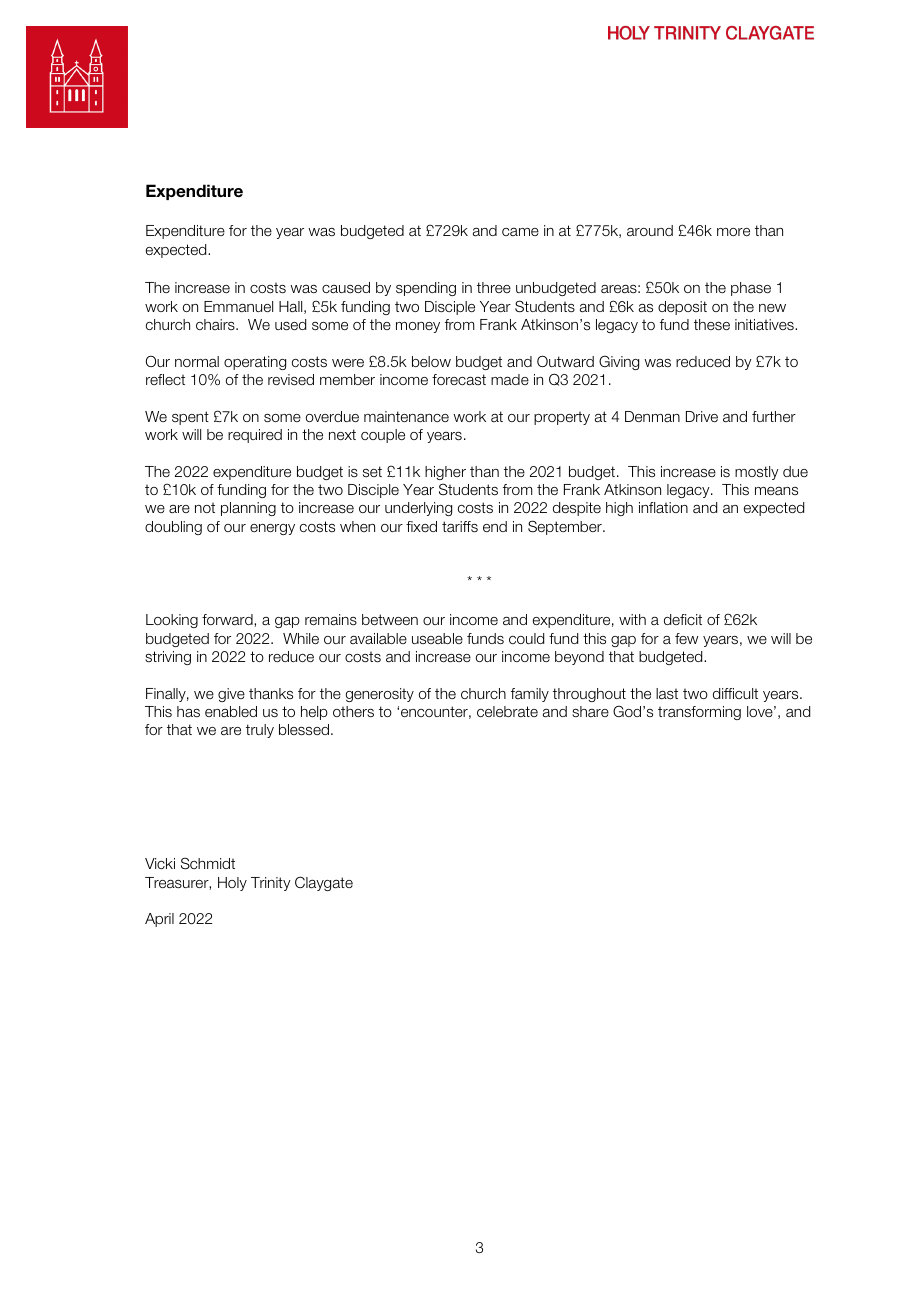 The width and height of the screenshot is (924, 1308). Describe the element at coordinates (733, 232) in the screenshot. I see `more` at that location.
